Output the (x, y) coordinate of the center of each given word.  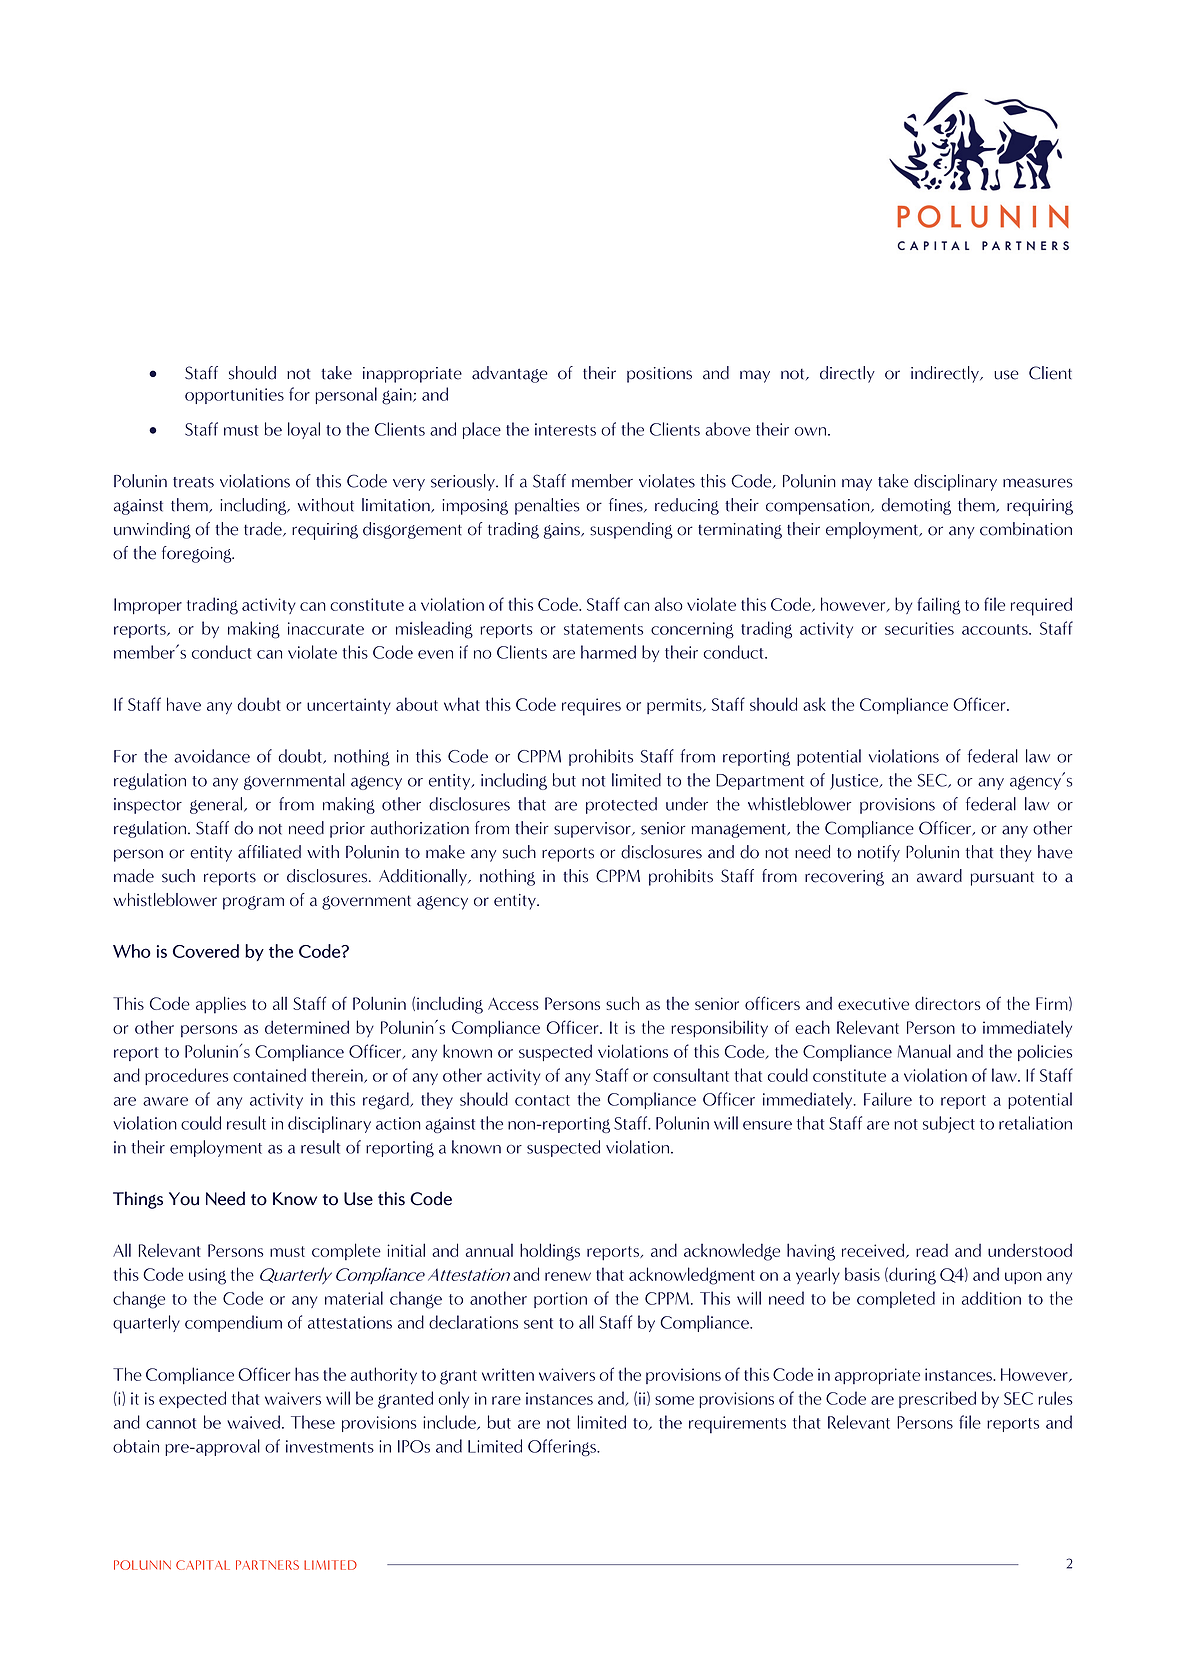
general (216, 805)
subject (949, 1124)
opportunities (234, 396)
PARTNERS (267, 1565)
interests (565, 429)
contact (542, 1100)
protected (621, 805)
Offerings (563, 1447)
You (184, 1199)
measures (1038, 483)
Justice (855, 782)
